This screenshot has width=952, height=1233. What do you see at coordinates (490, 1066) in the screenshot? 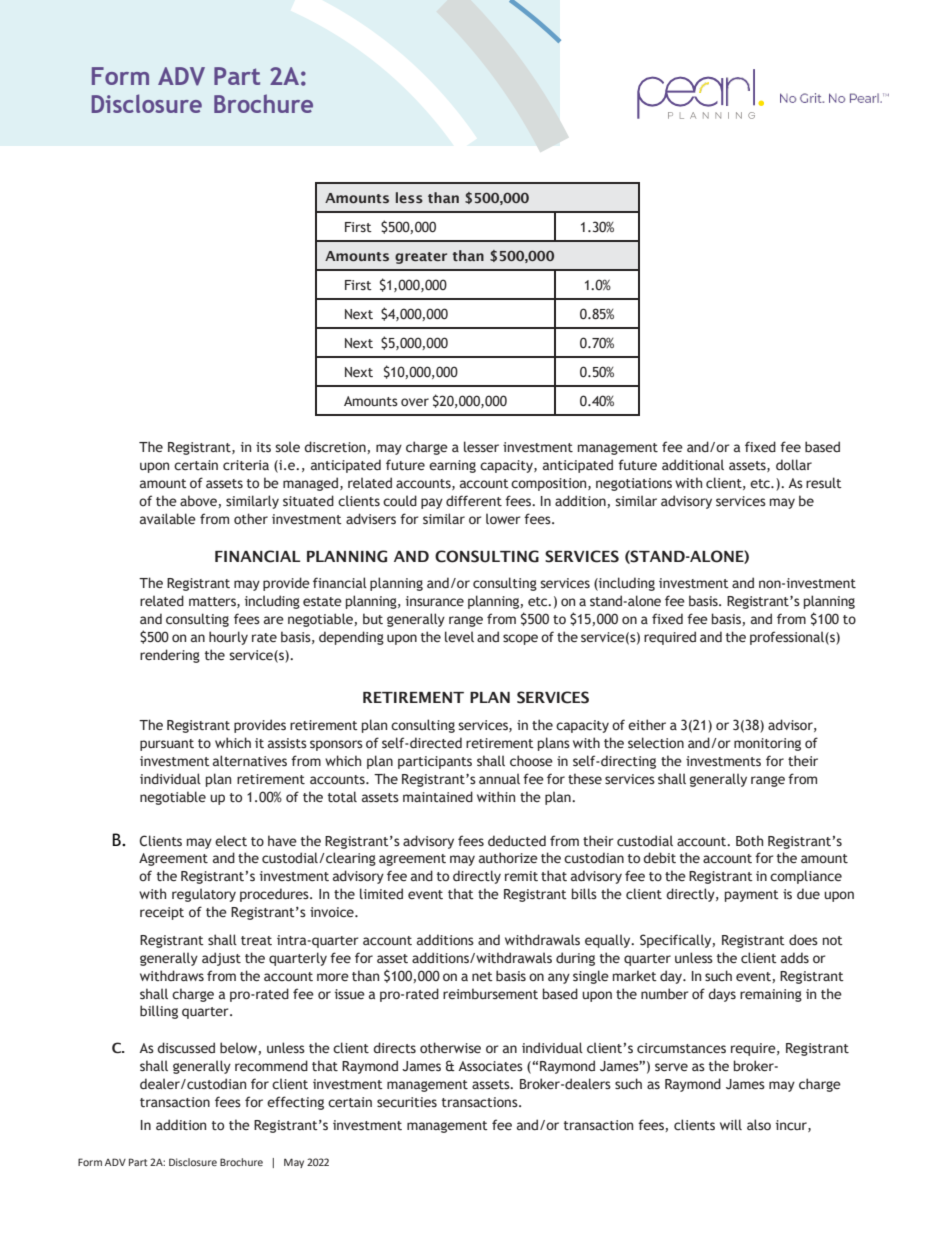
I see `Associates` at bounding box center [490, 1066].
